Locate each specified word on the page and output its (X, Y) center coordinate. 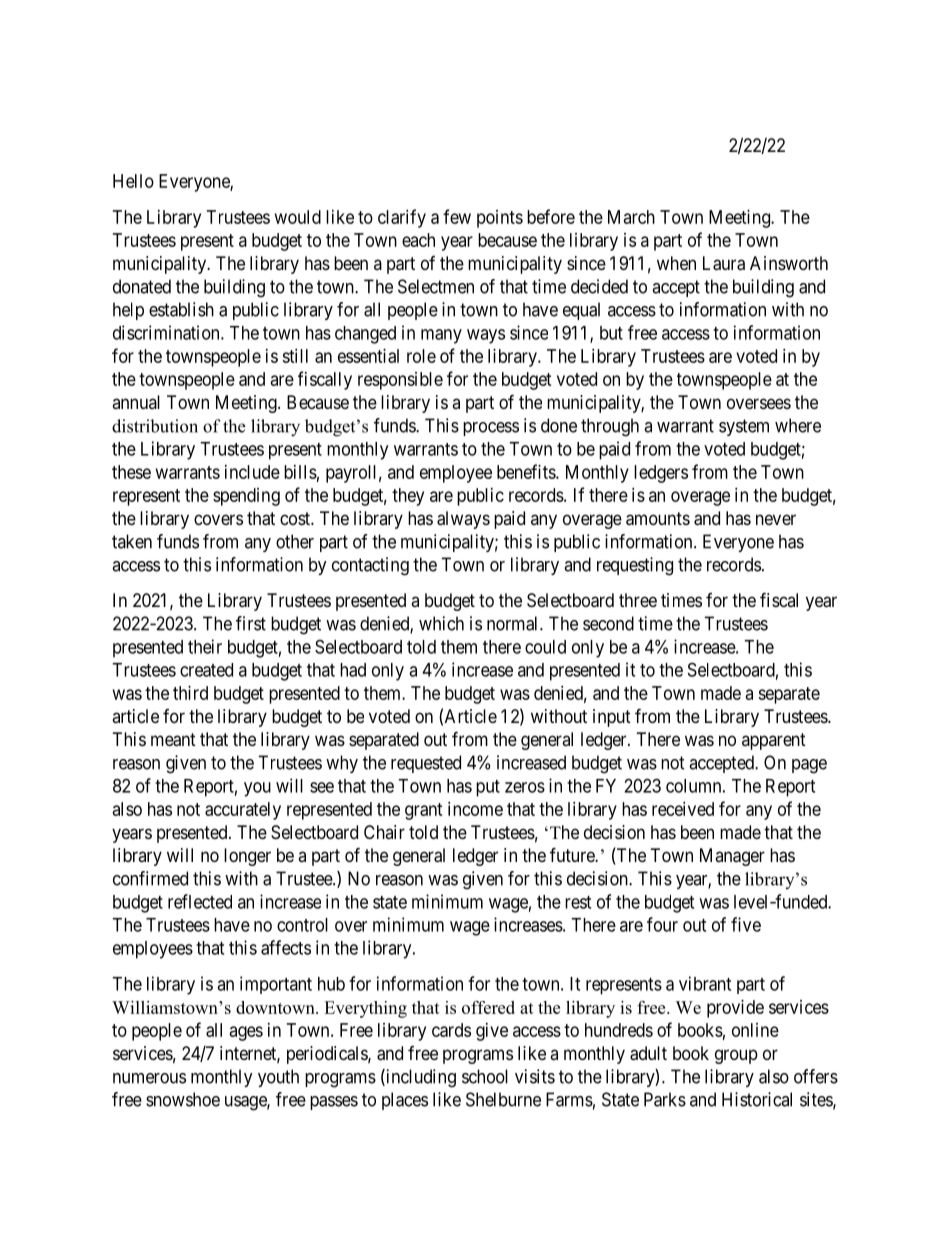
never (776, 519)
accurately (243, 811)
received (683, 809)
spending (246, 497)
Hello (133, 181)
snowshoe (183, 1099)
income (475, 809)
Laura (724, 263)
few (457, 216)
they (408, 497)
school (485, 1076)
